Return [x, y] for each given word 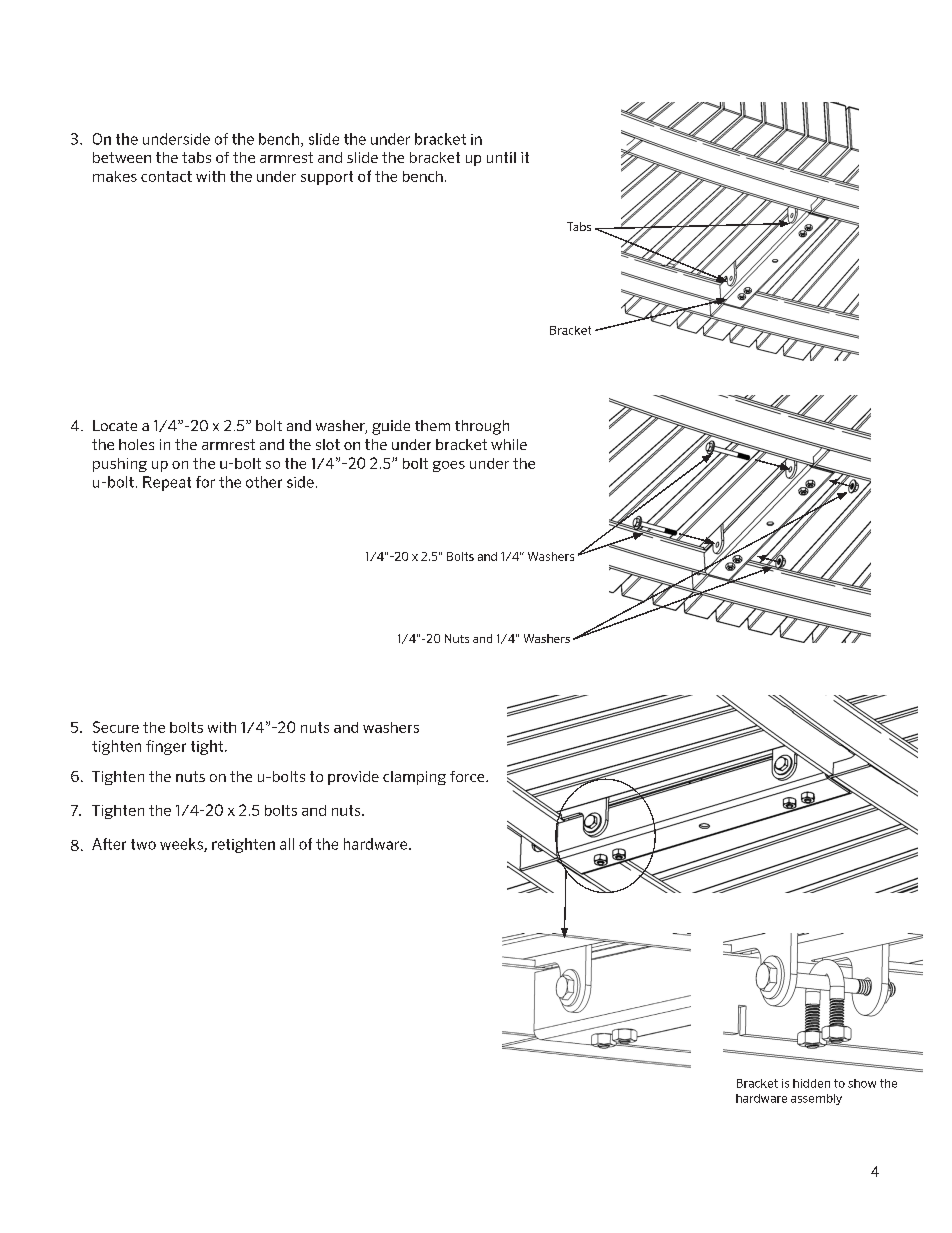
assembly [816, 1099]
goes [449, 466]
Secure [116, 727]
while [509, 444]
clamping [414, 778]
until [501, 157]
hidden [811, 1083]
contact [166, 176]
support [327, 178]
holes [136, 444]
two [143, 844]
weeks [182, 845]
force [468, 776]
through [482, 427]
